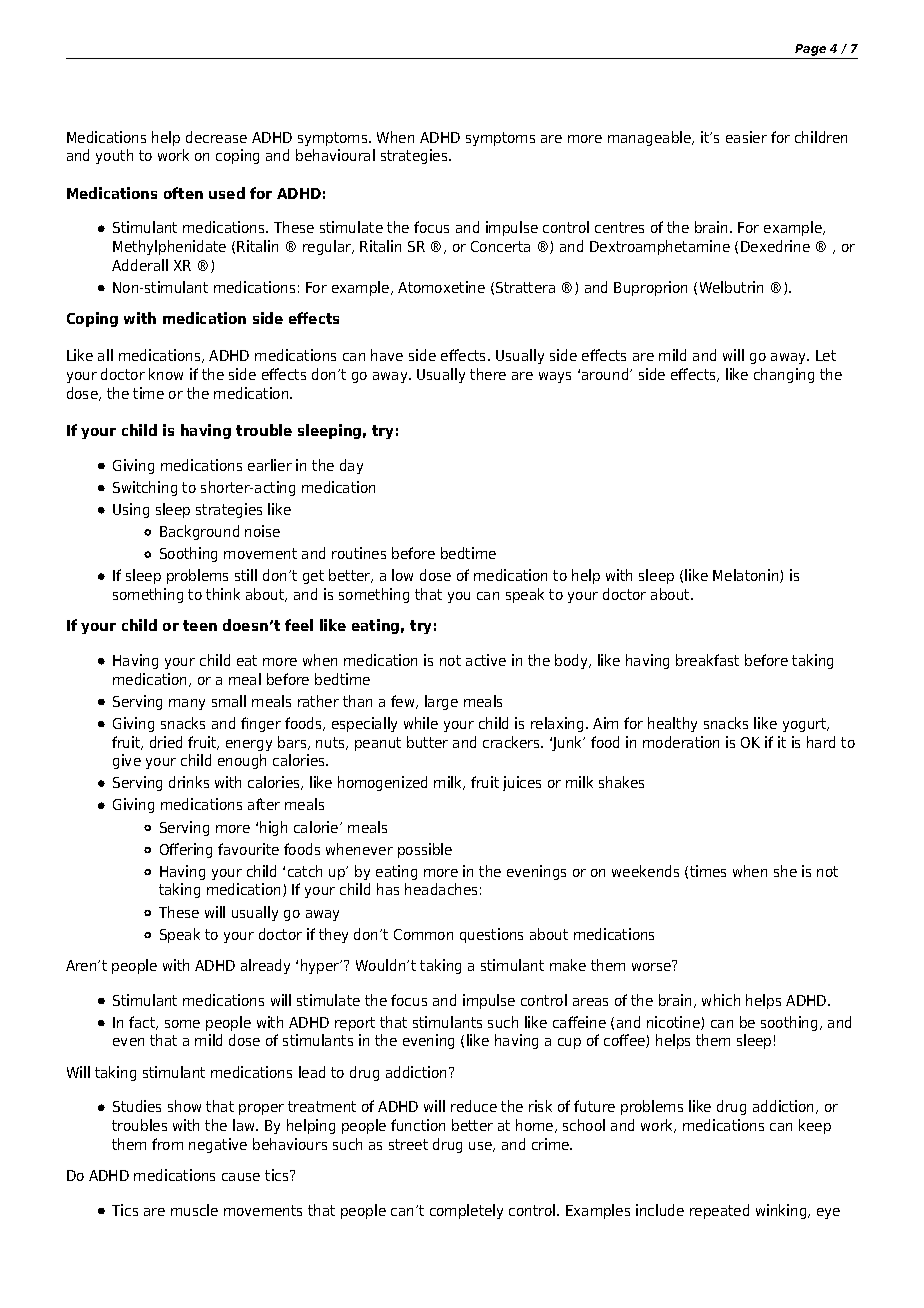  Describe the element at coordinates (466, 1211) in the screenshot. I see `completely` at that location.
